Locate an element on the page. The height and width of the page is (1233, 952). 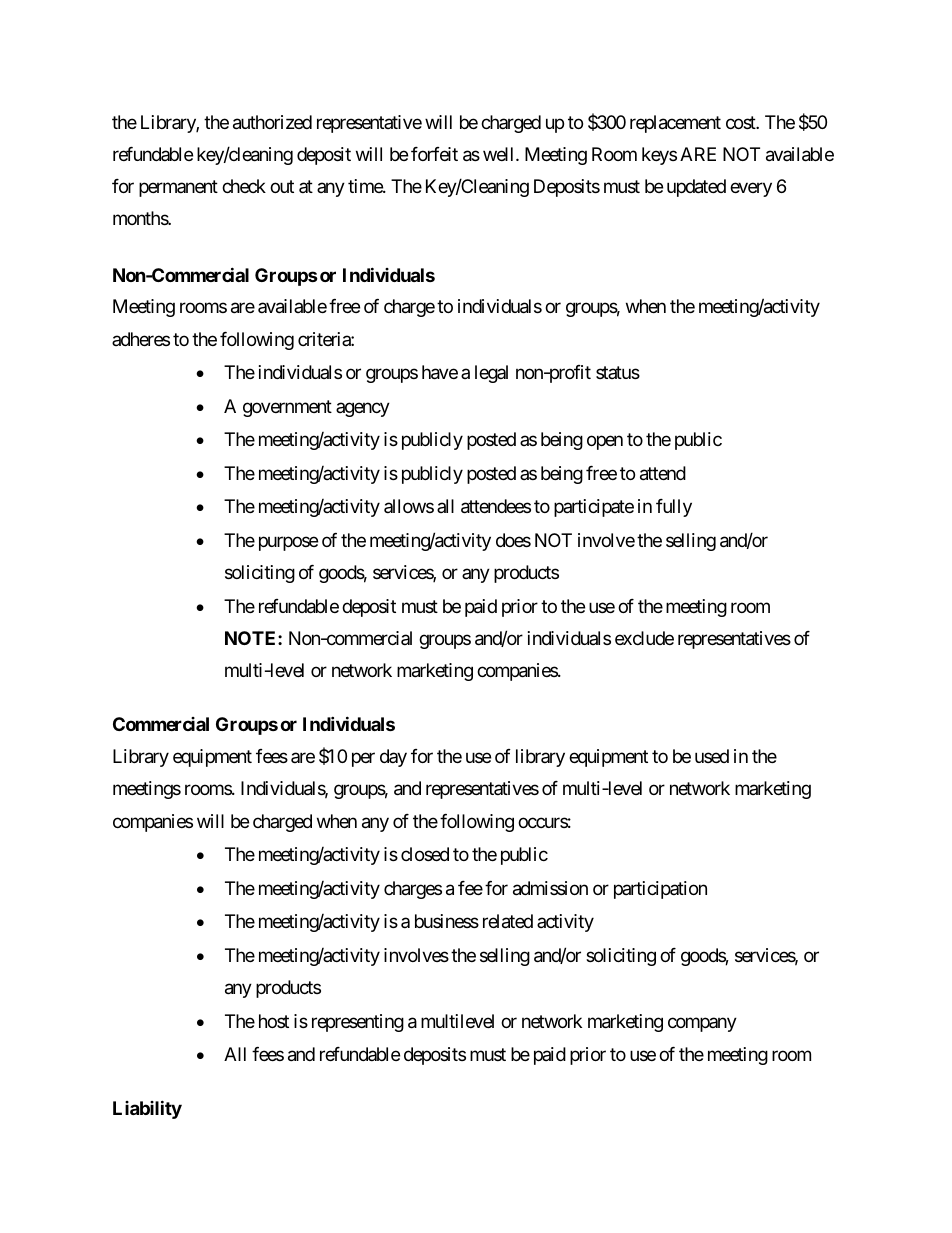
representing is located at coordinates (358, 1023).
